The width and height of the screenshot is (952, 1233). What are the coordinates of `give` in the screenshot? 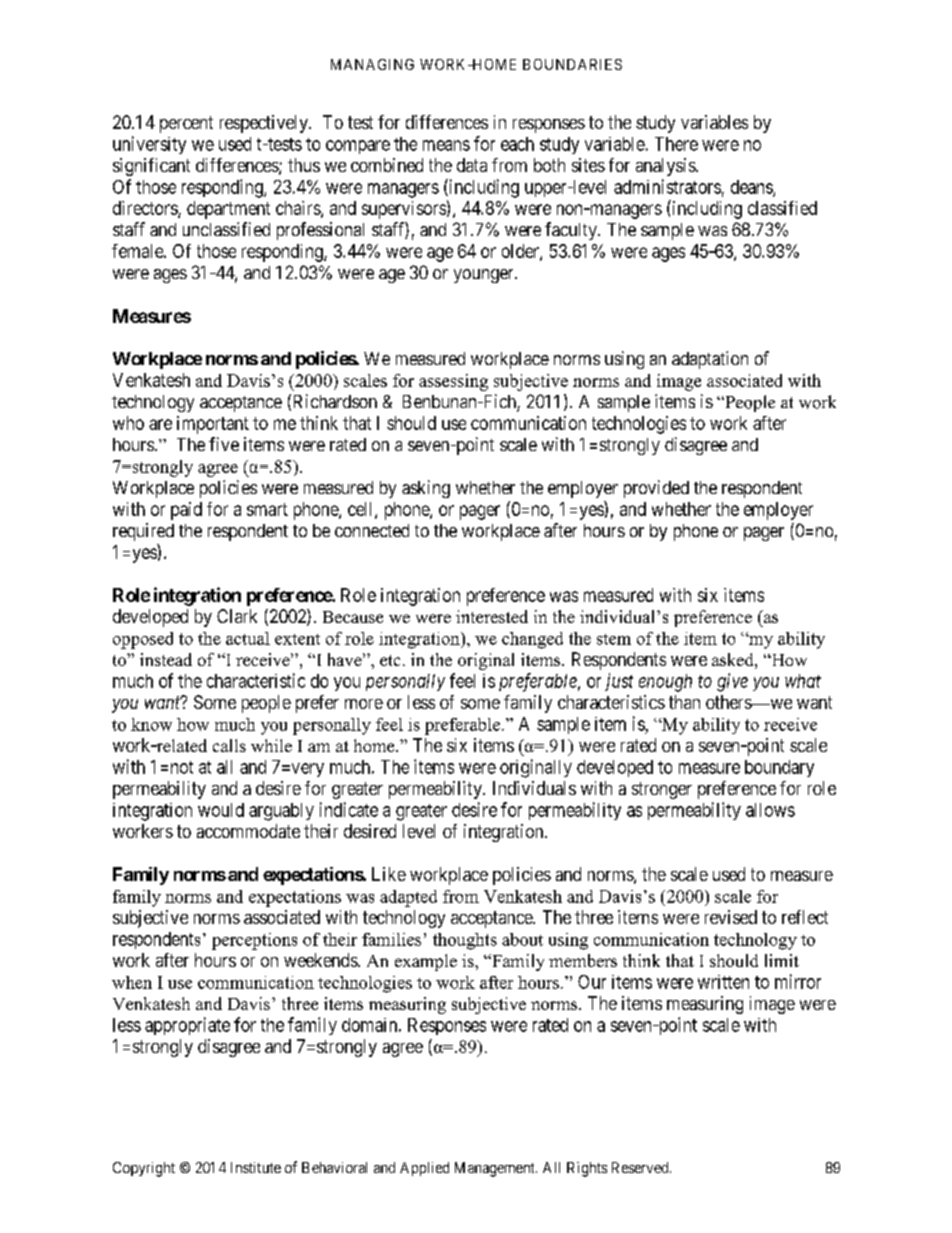 It's located at (732, 682).
